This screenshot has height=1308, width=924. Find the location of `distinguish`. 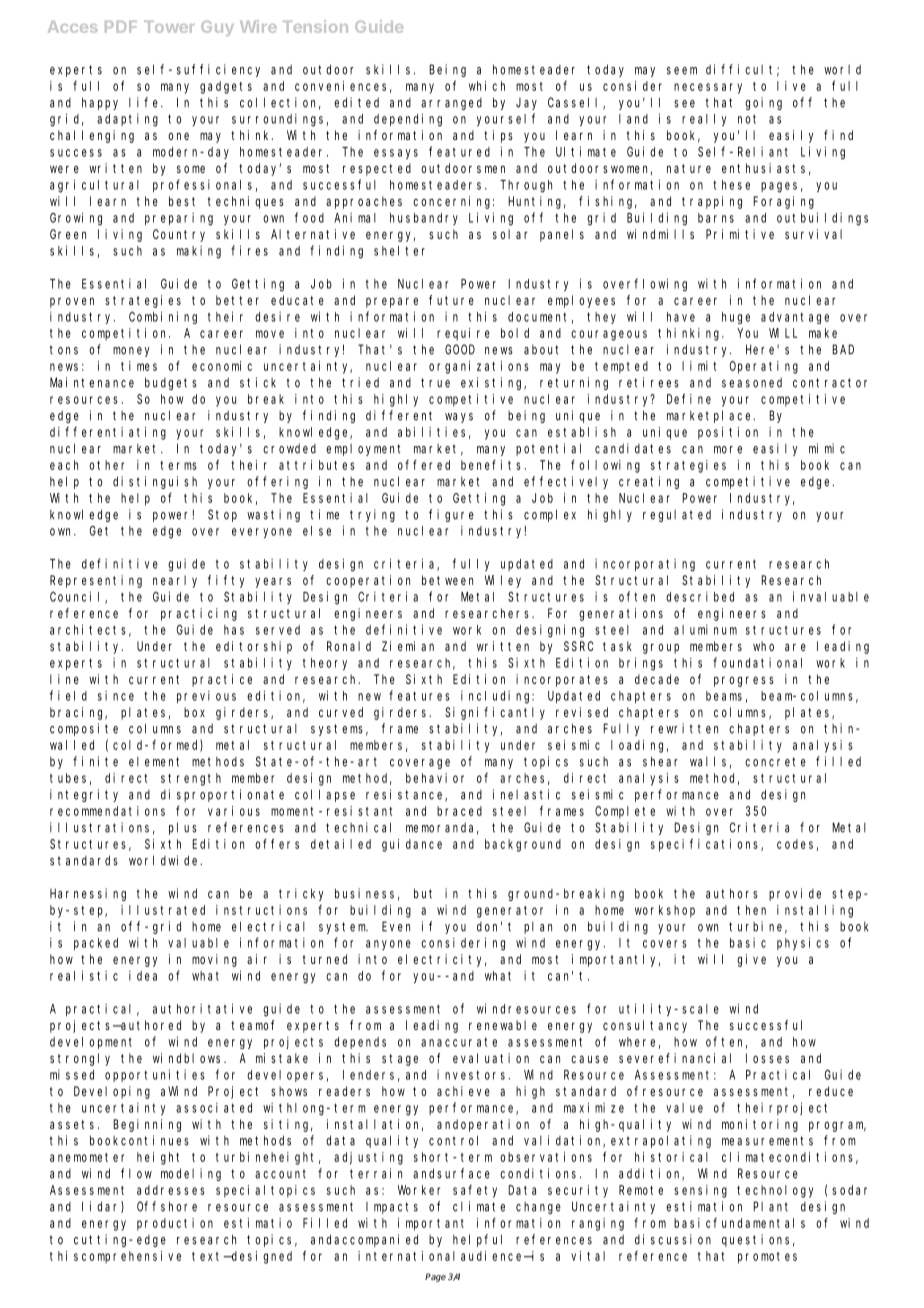

distinguish is located at coordinates (155, 482).
